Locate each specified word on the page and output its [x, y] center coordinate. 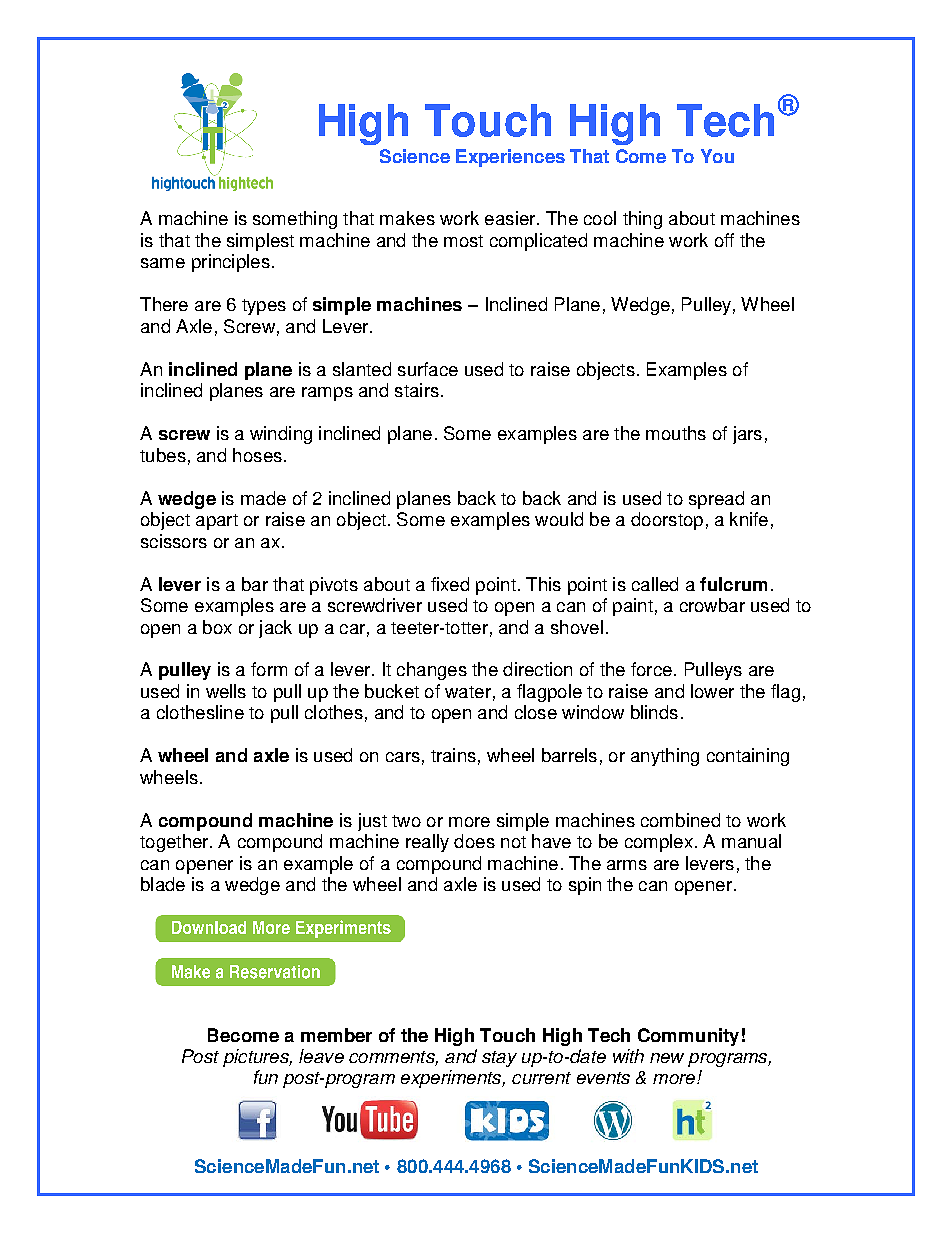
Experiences [510, 158]
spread [716, 500]
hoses [257, 455]
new [667, 1058]
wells [226, 691]
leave [321, 1056]
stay [499, 1059]
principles [231, 263]
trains [453, 755]
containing [748, 757]
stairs [417, 390]
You [717, 156]
